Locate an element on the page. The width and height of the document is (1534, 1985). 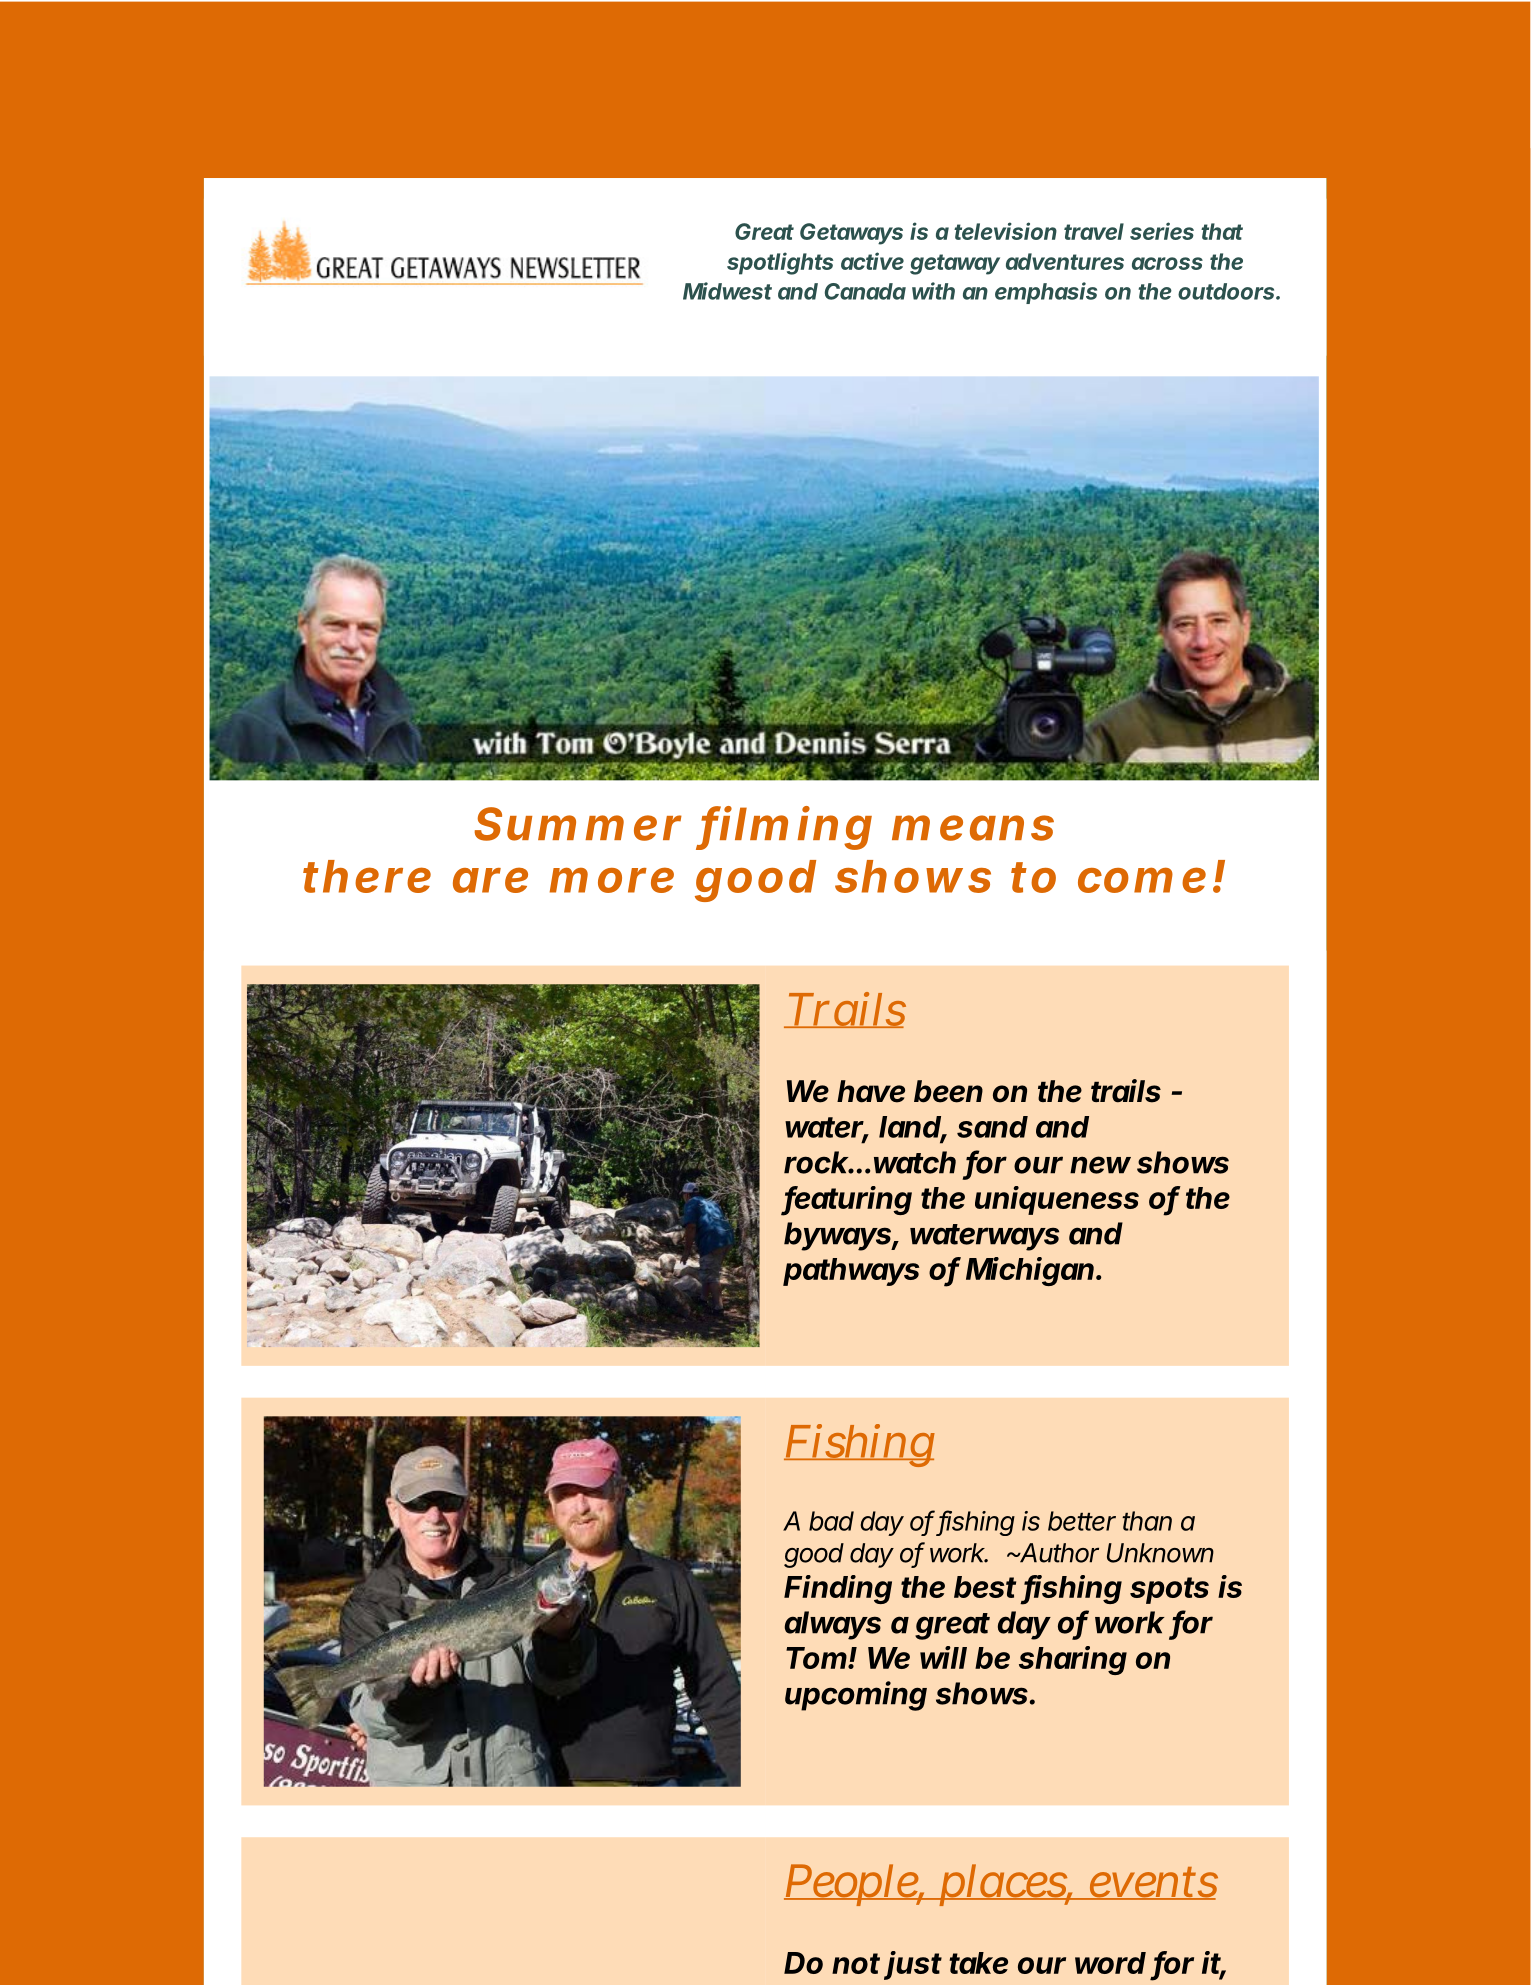
not is located at coordinates (856, 1963).
